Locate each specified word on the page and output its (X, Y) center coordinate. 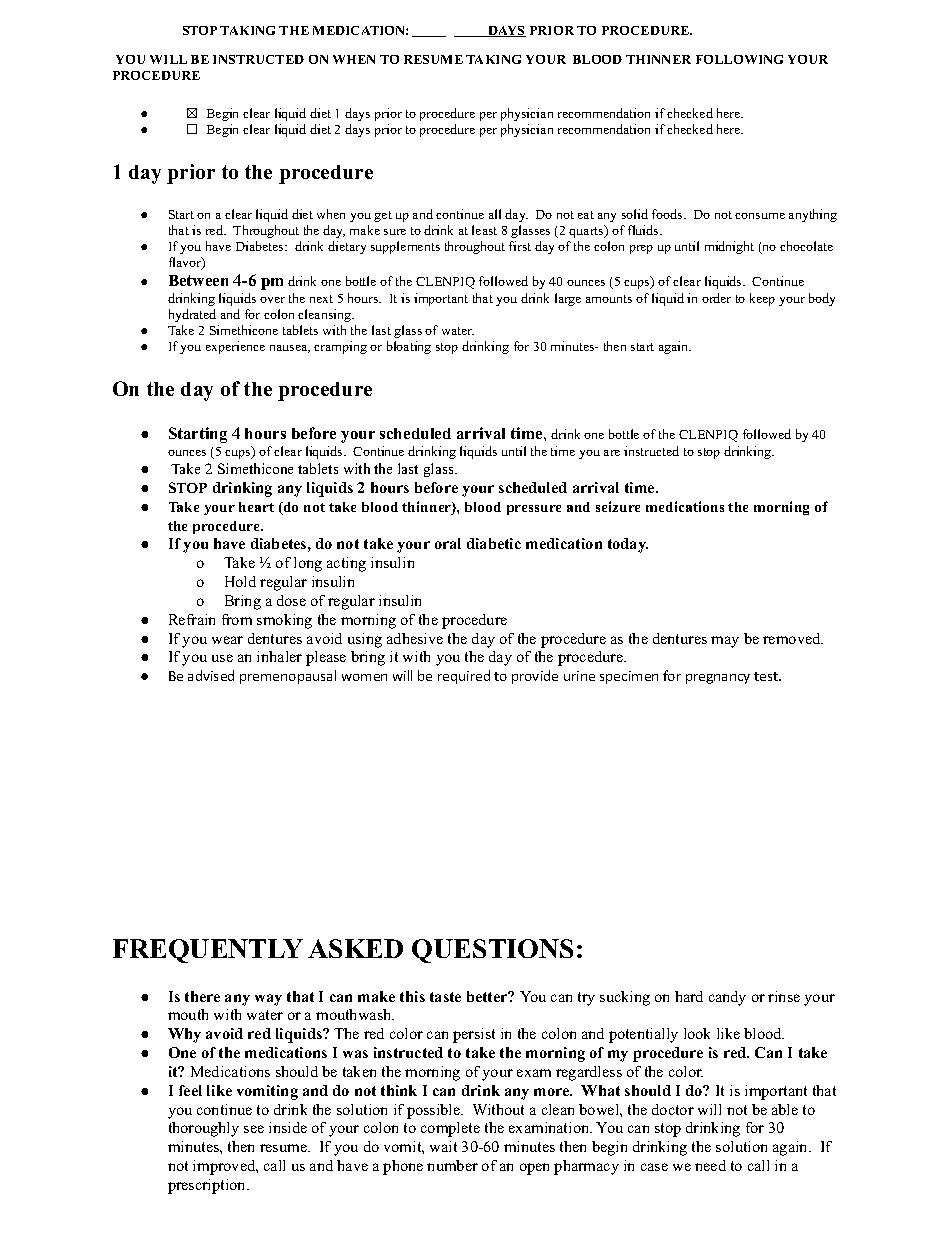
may (725, 642)
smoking (284, 621)
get (383, 216)
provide (535, 677)
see (254, 1129)
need (710, 1165)
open (534, 1169)
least (484, 230)
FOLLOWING (739, 59)
